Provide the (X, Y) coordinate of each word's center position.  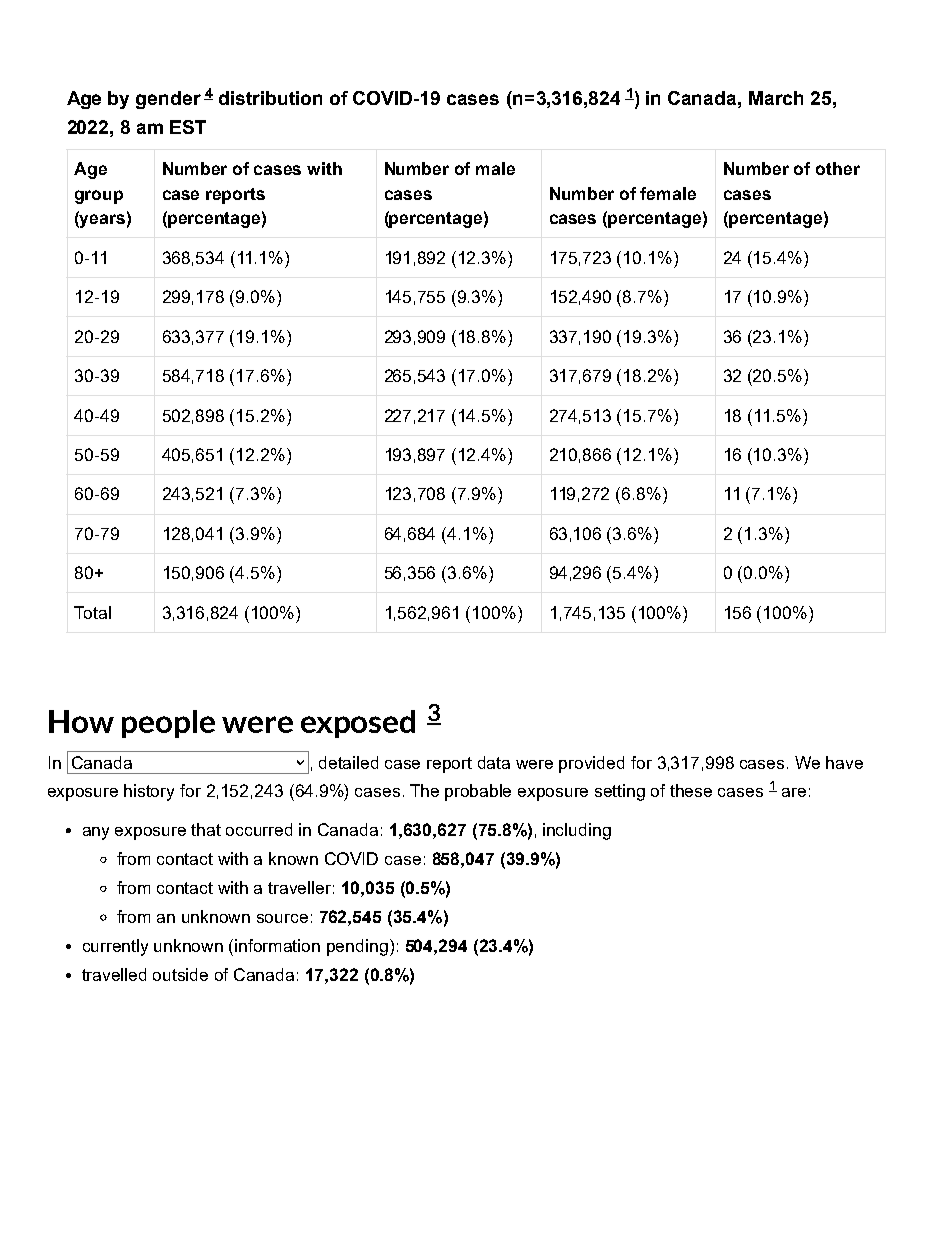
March (776, 98)
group (99, 197)
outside (180, 974)
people (168, 724)
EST (188, 127)
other (838, 168)
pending (357, 947)
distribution (270, 98)
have (844, 762)
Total (92, 612)
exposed (358, 724)
